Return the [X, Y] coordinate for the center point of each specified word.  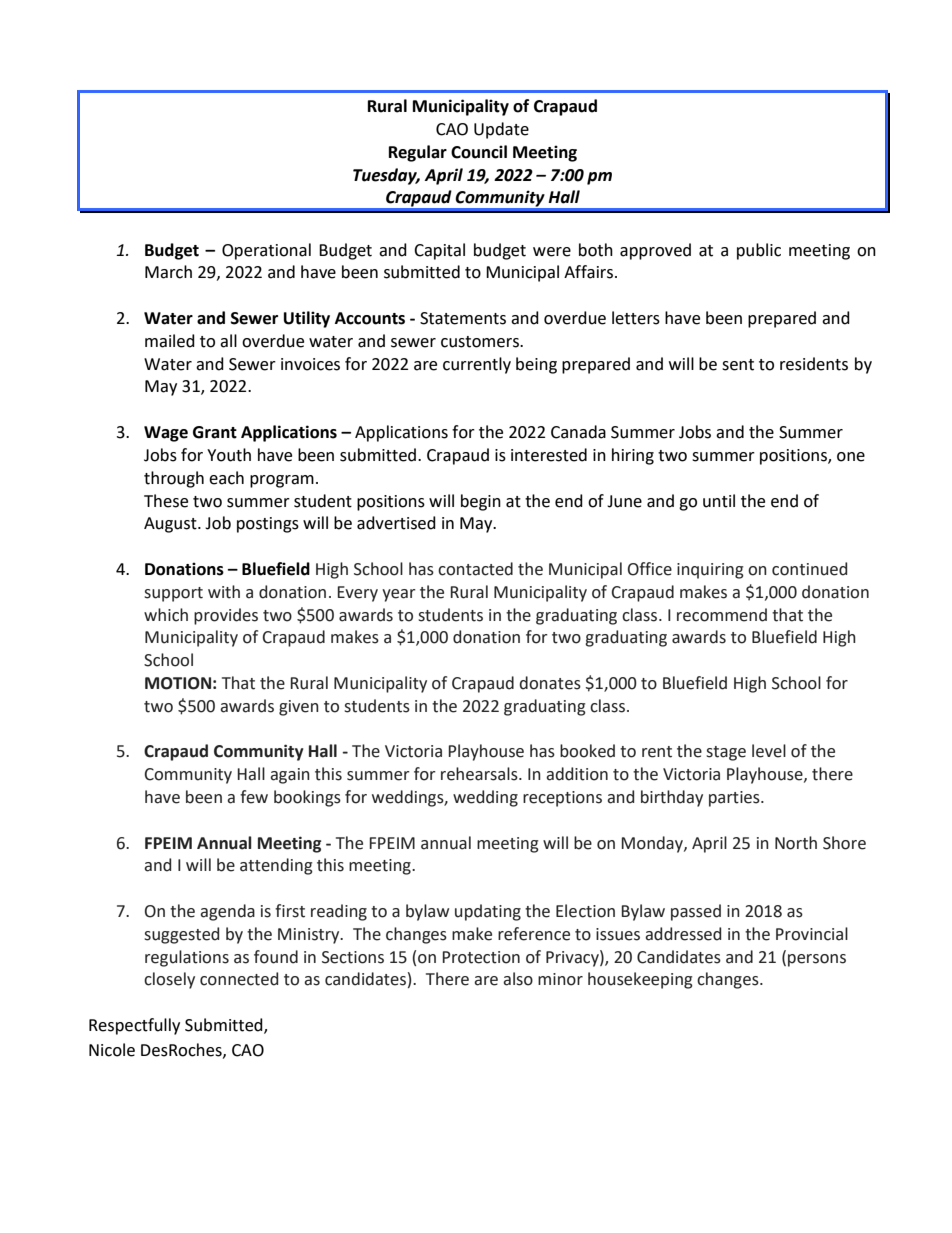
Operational [266, 251]
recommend [722, 615]
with [224, 592]
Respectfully [134, 1026]
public [759, 251]
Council [479, 152]
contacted [475, 569]
